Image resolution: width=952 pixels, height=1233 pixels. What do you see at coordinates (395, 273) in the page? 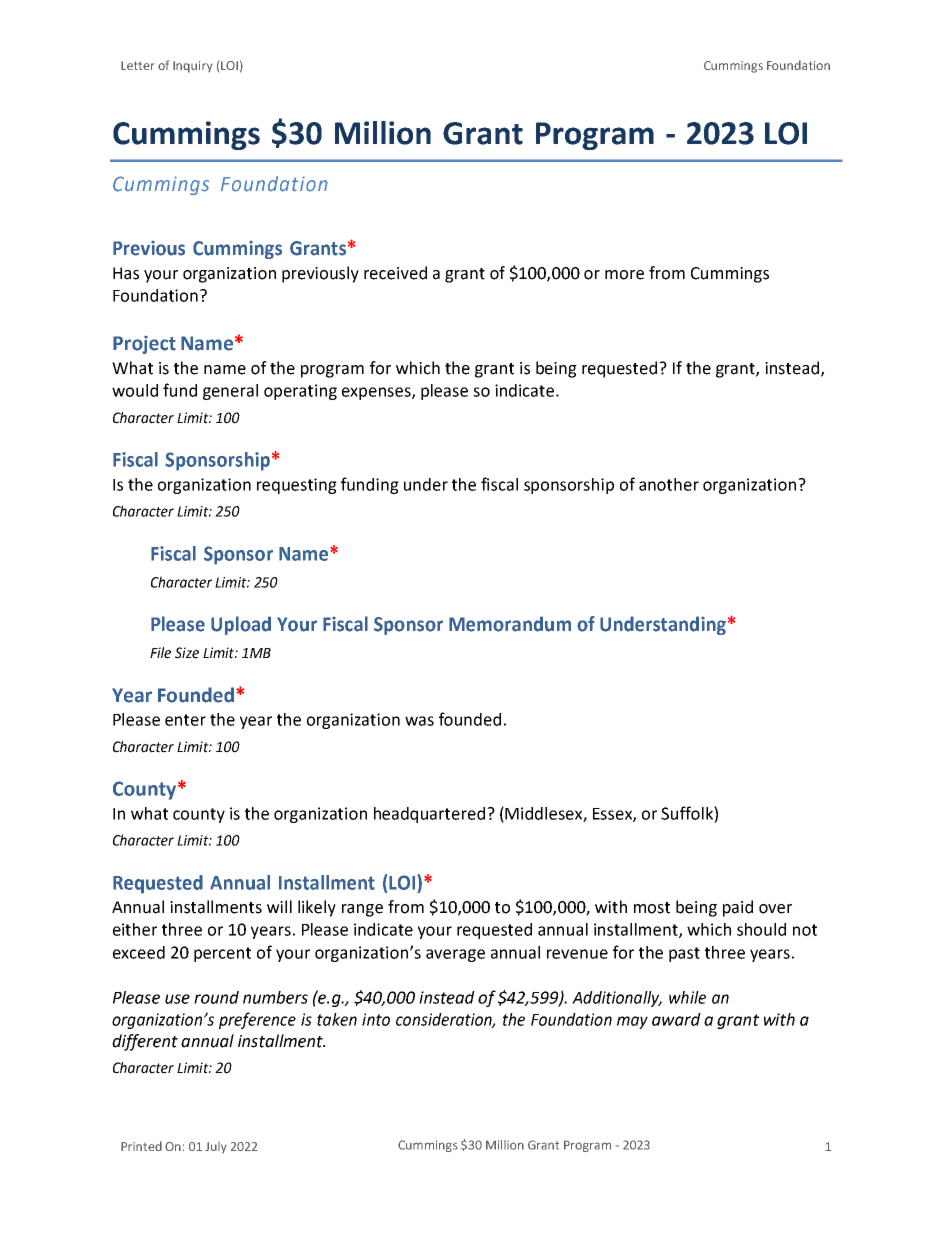
I see `received` at bounding box center [395, 273].
